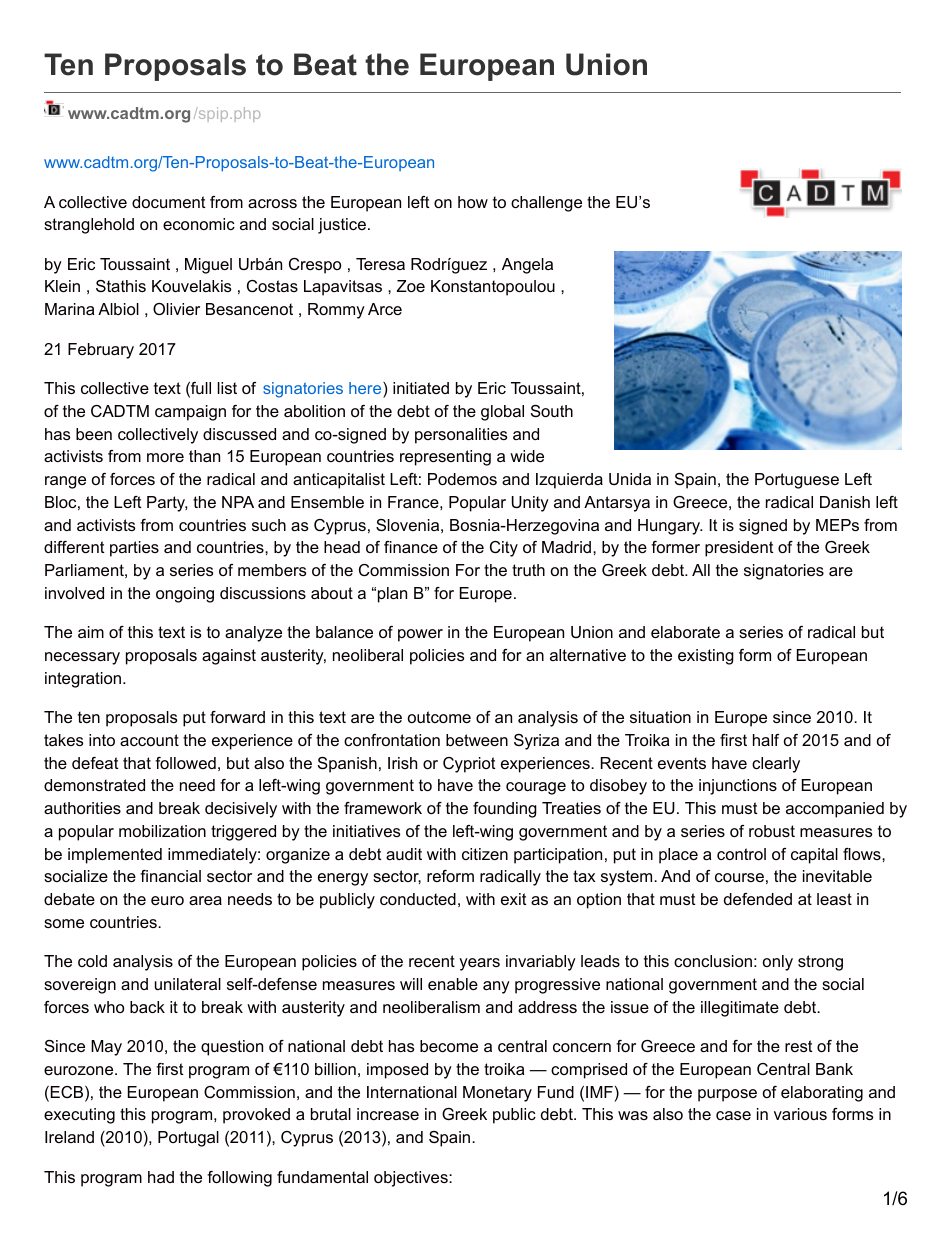 Image resolution: width=952 pixels, height=1233 pixels. I want to click on half, so click(766, 740).
